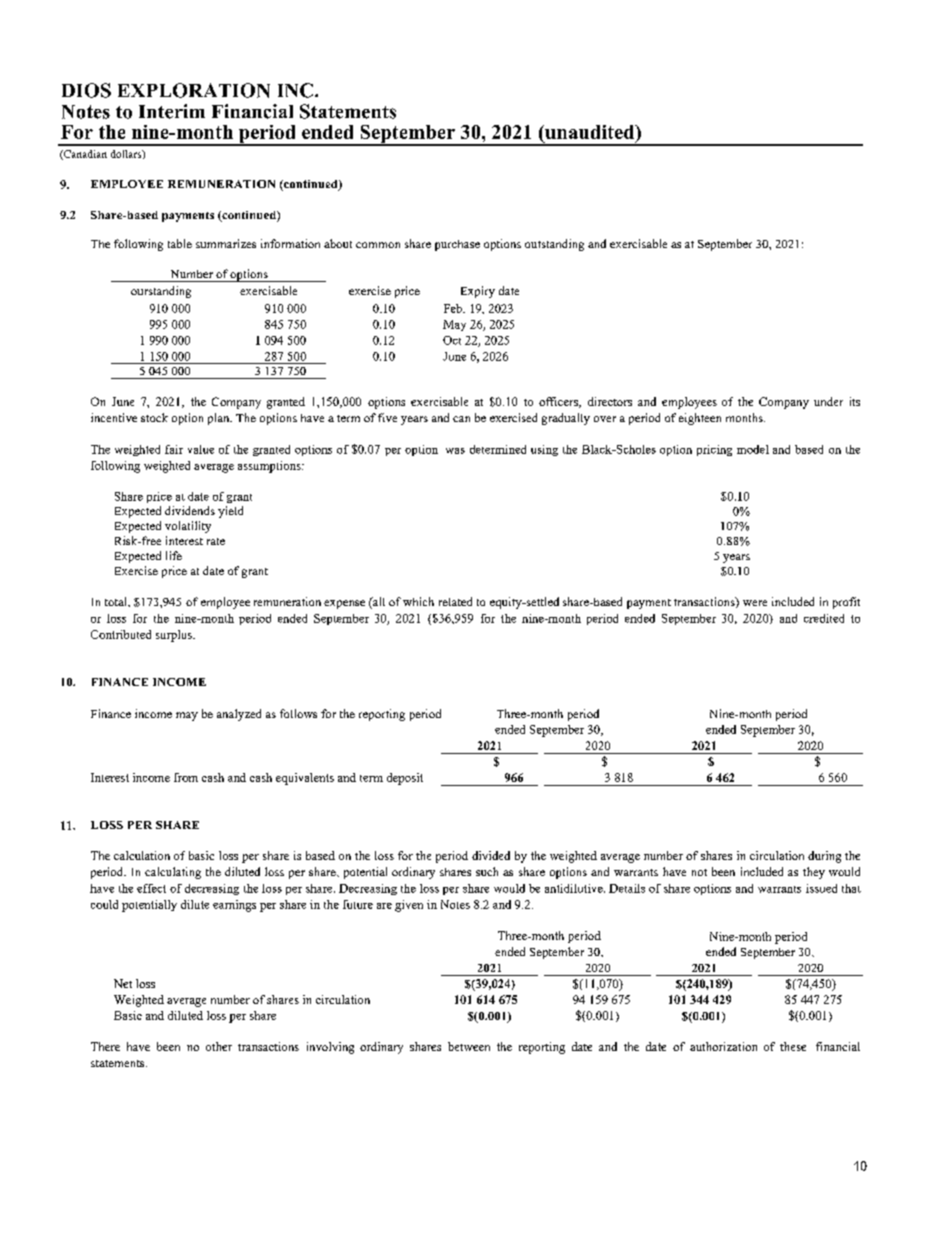  What do you see at coordinates (455, 451) in the screenshot?
I see `was` at bounding box center [455, 451].
